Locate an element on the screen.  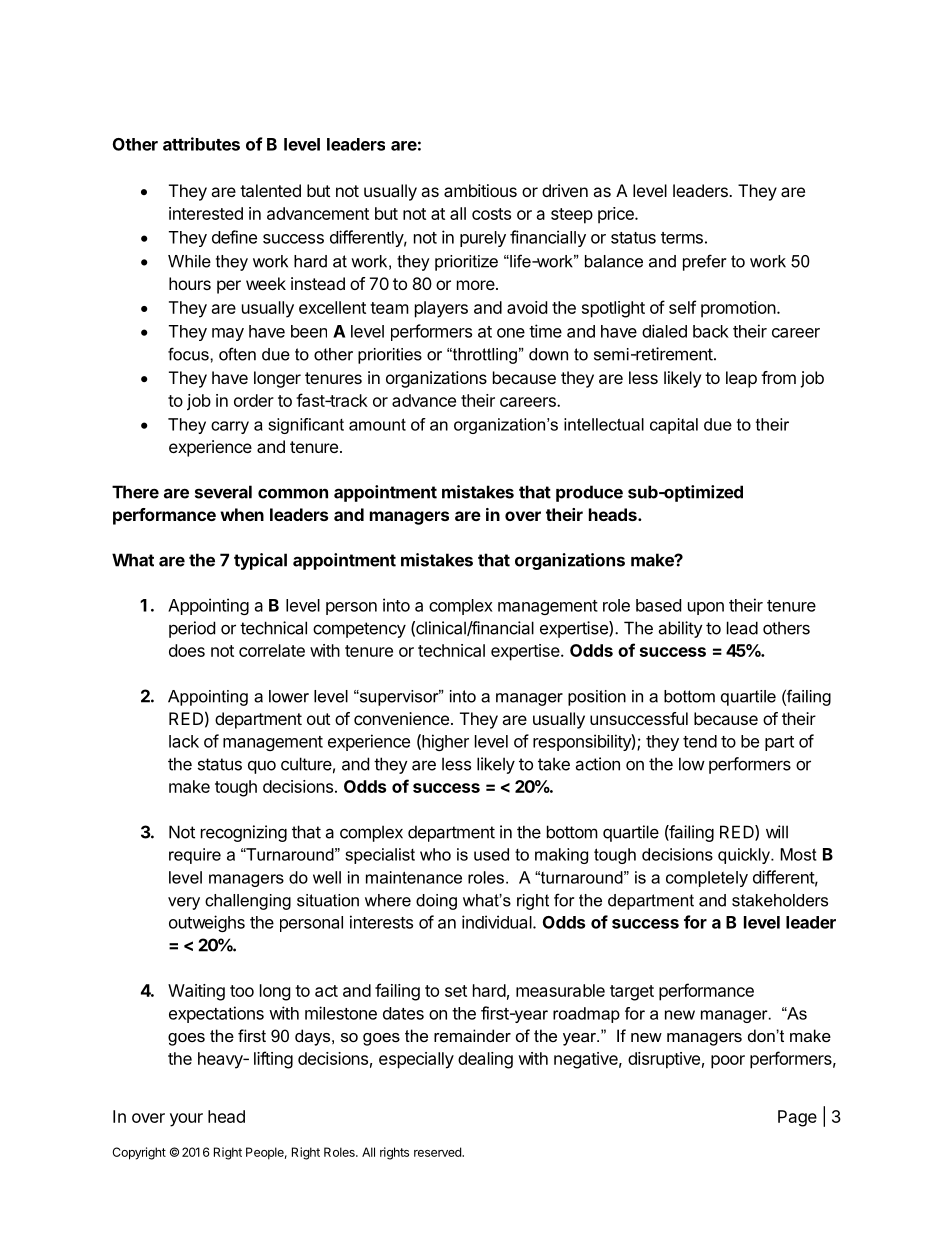
does is located at coordinates (187, 650).
